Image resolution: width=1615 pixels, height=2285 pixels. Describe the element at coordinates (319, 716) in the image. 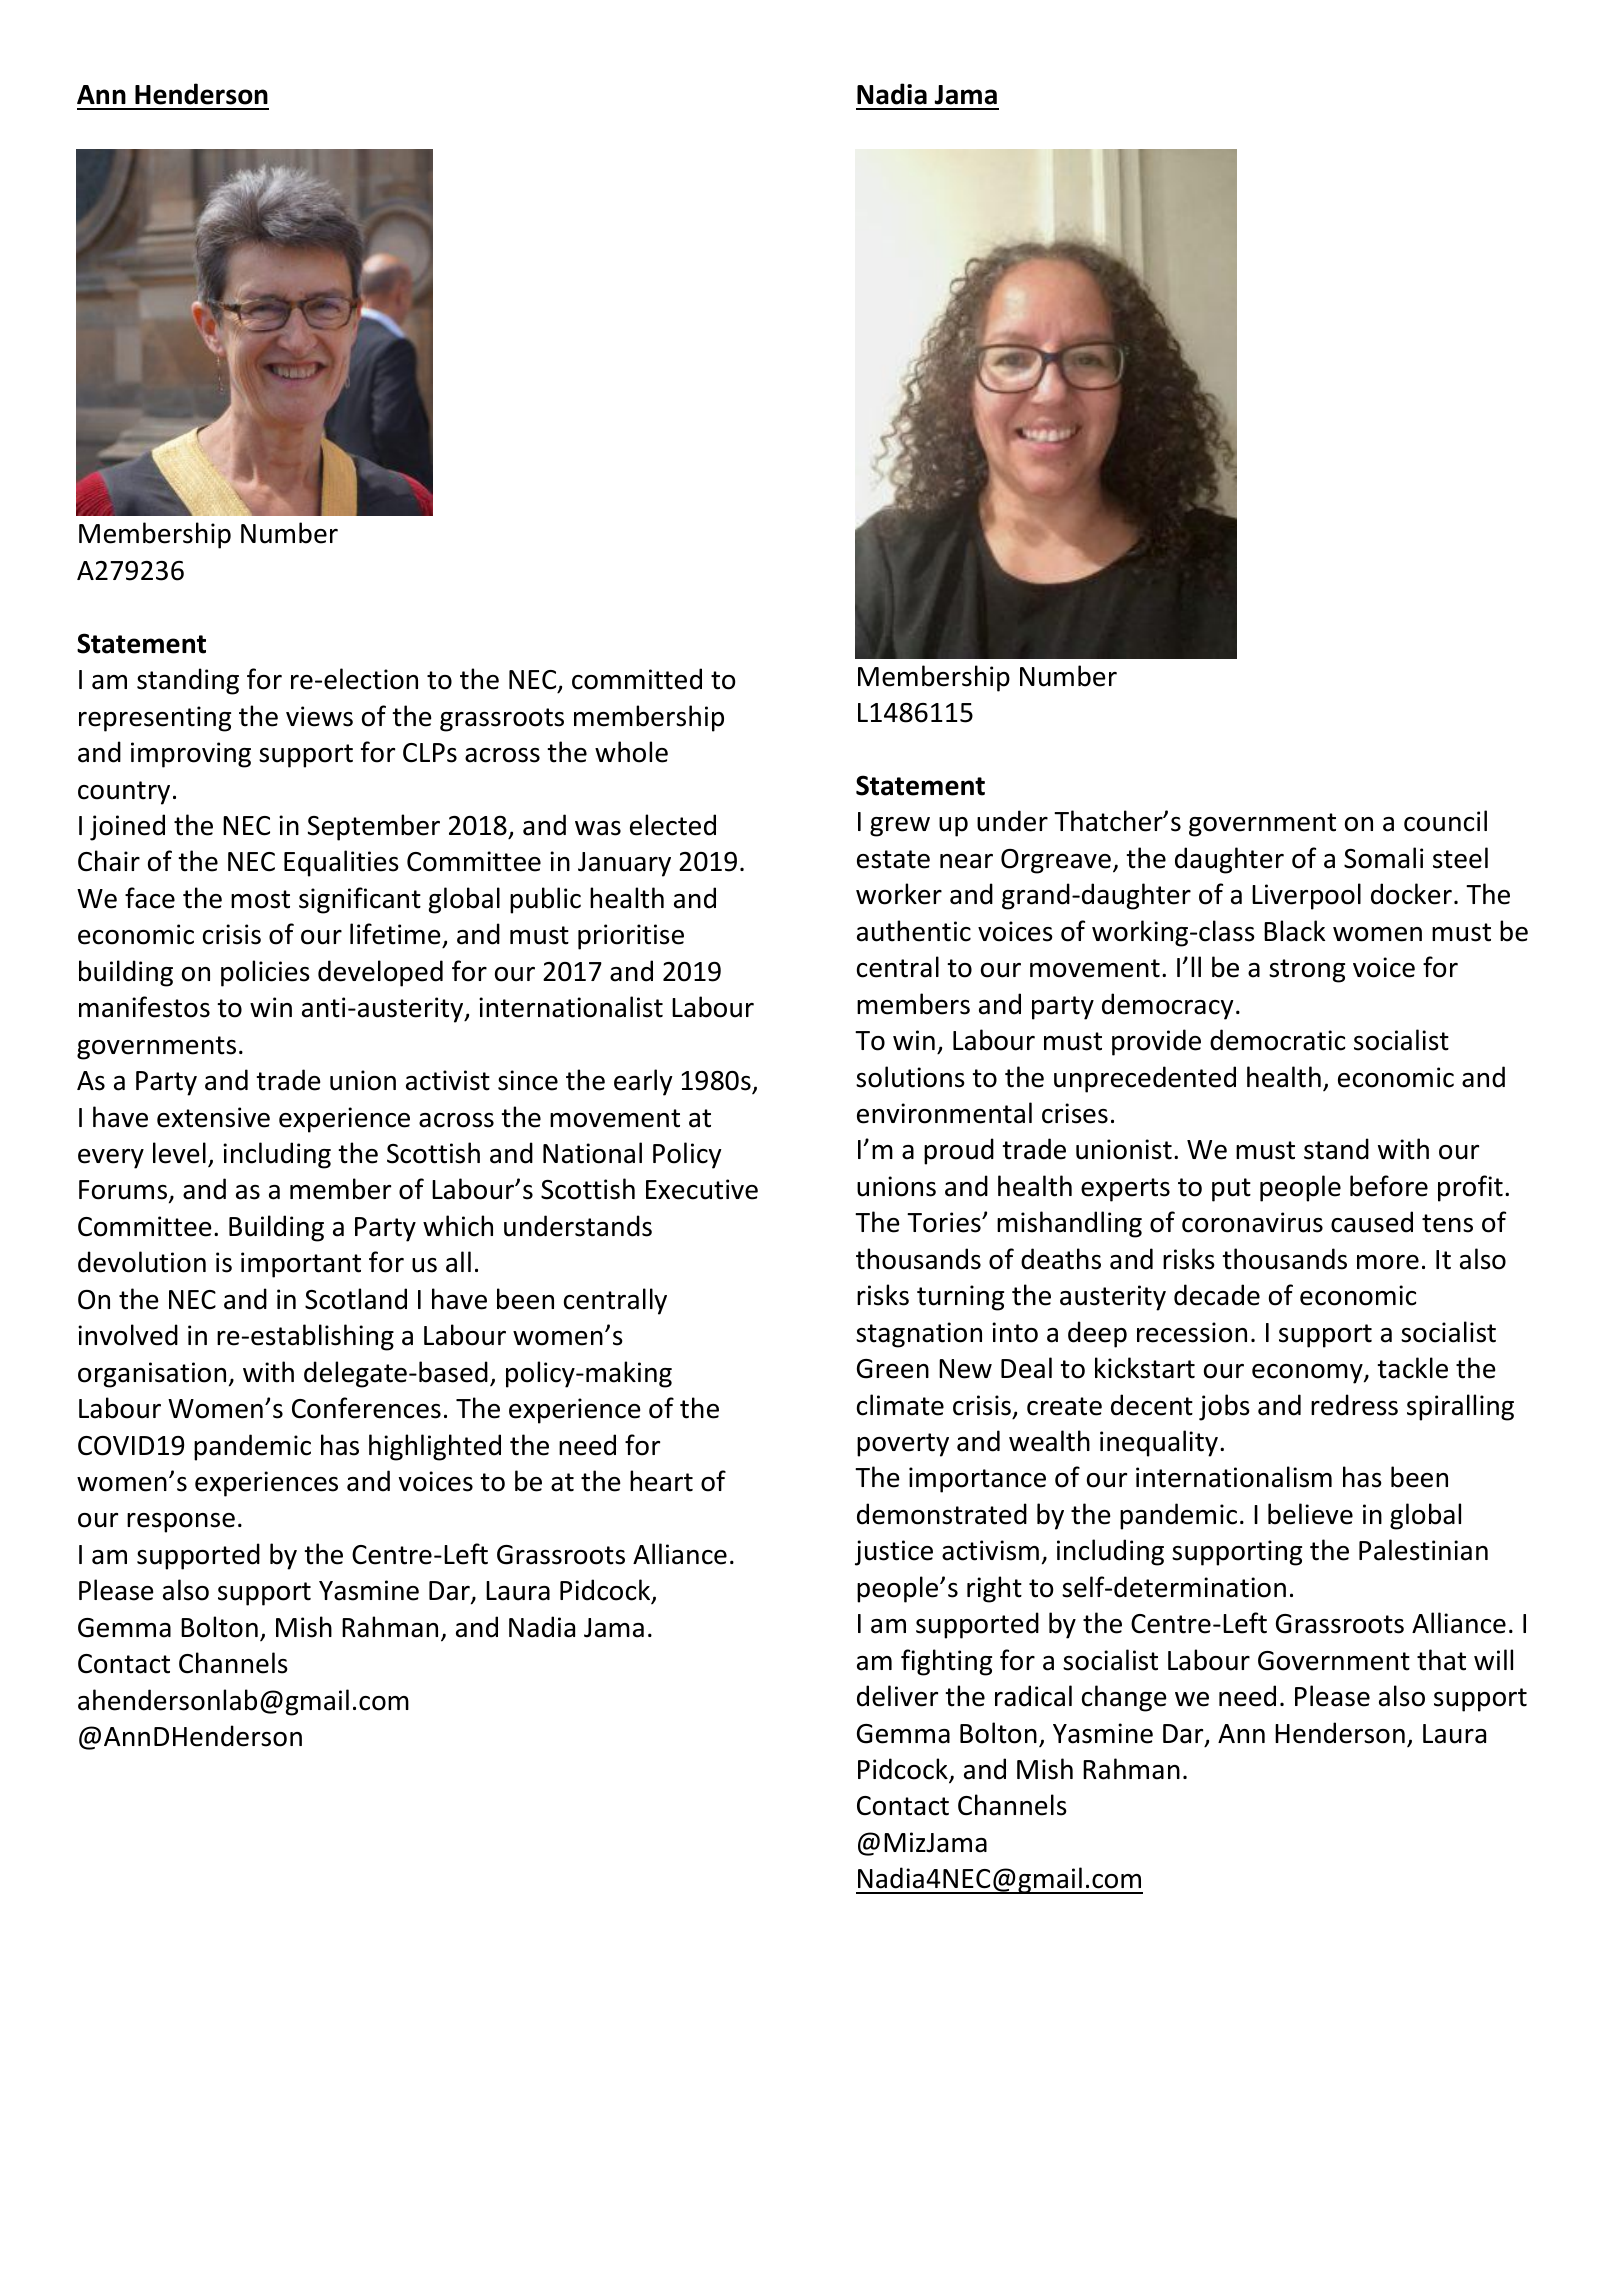

I see `views` at that location.
